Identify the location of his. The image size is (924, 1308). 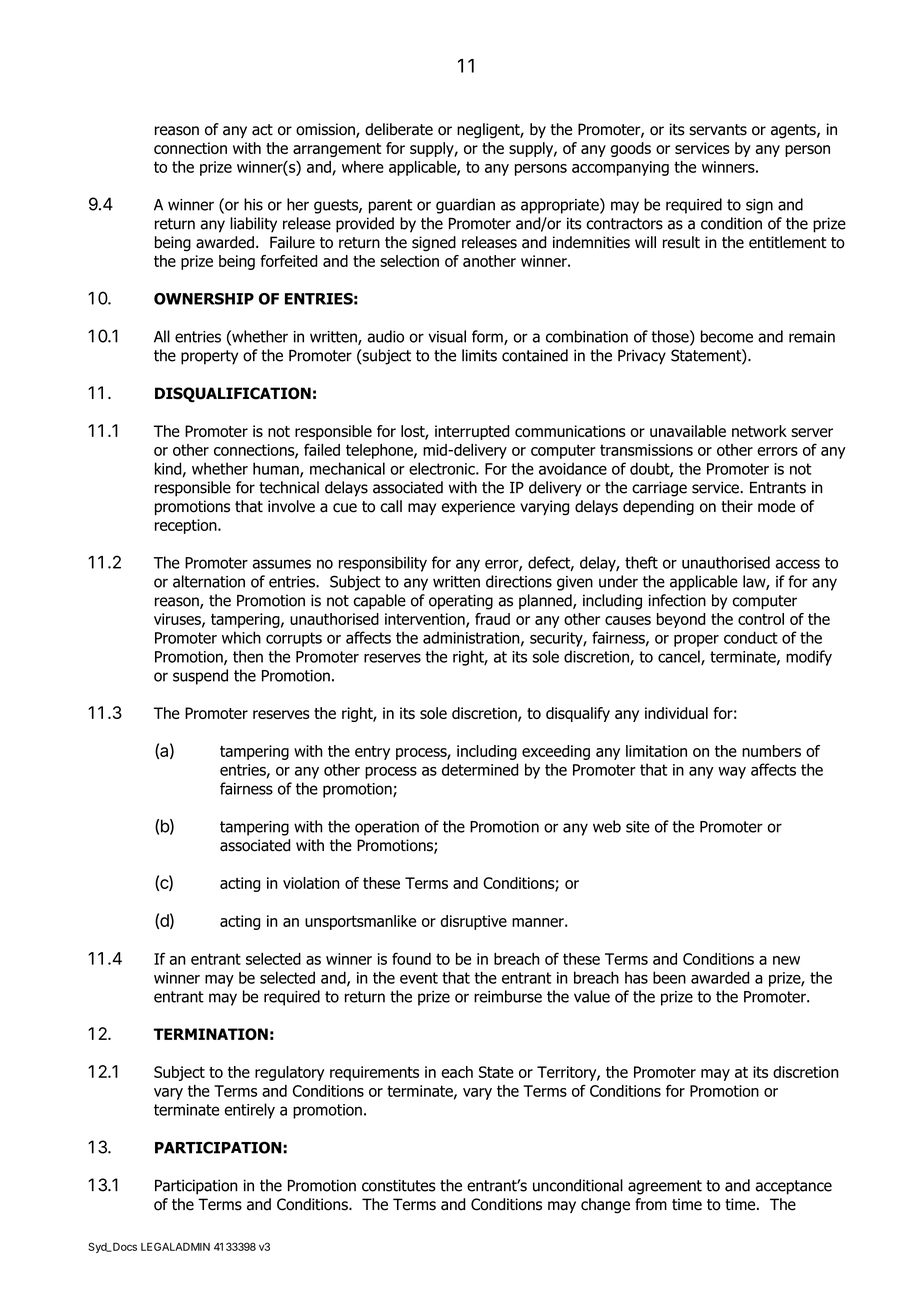
(253, 204).
